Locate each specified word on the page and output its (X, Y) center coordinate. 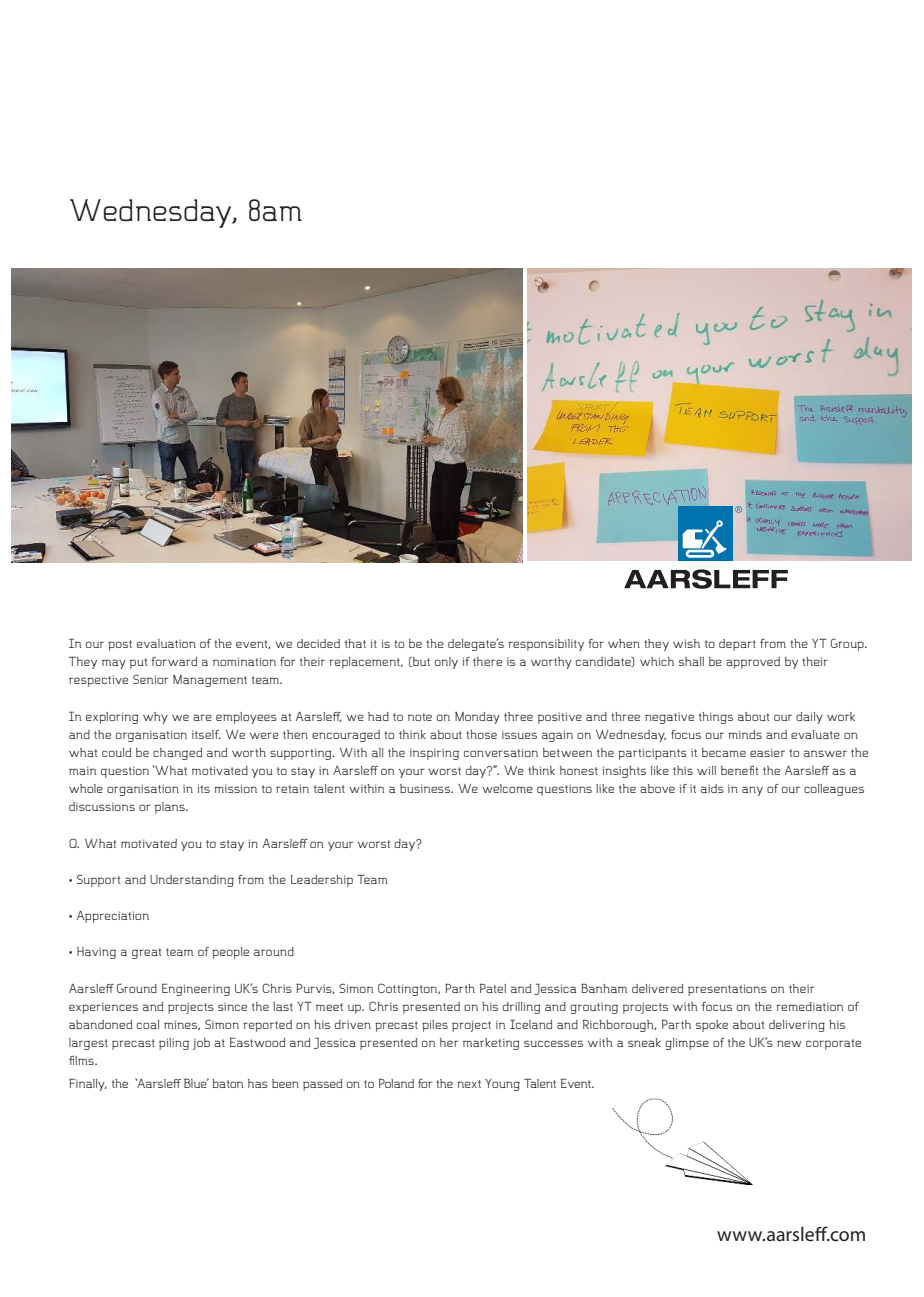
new (789, 1043)
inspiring (434, 754)
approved (753, 663)
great (147, 953)
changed (177, 754)
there (487, 661)
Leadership (322, 881)
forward (174, 661)
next (469, 1084)
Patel (493, 988)
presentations (727, 990)
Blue (196, 1083)
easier (767, 752)
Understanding (192, 881)
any (752, 791)
